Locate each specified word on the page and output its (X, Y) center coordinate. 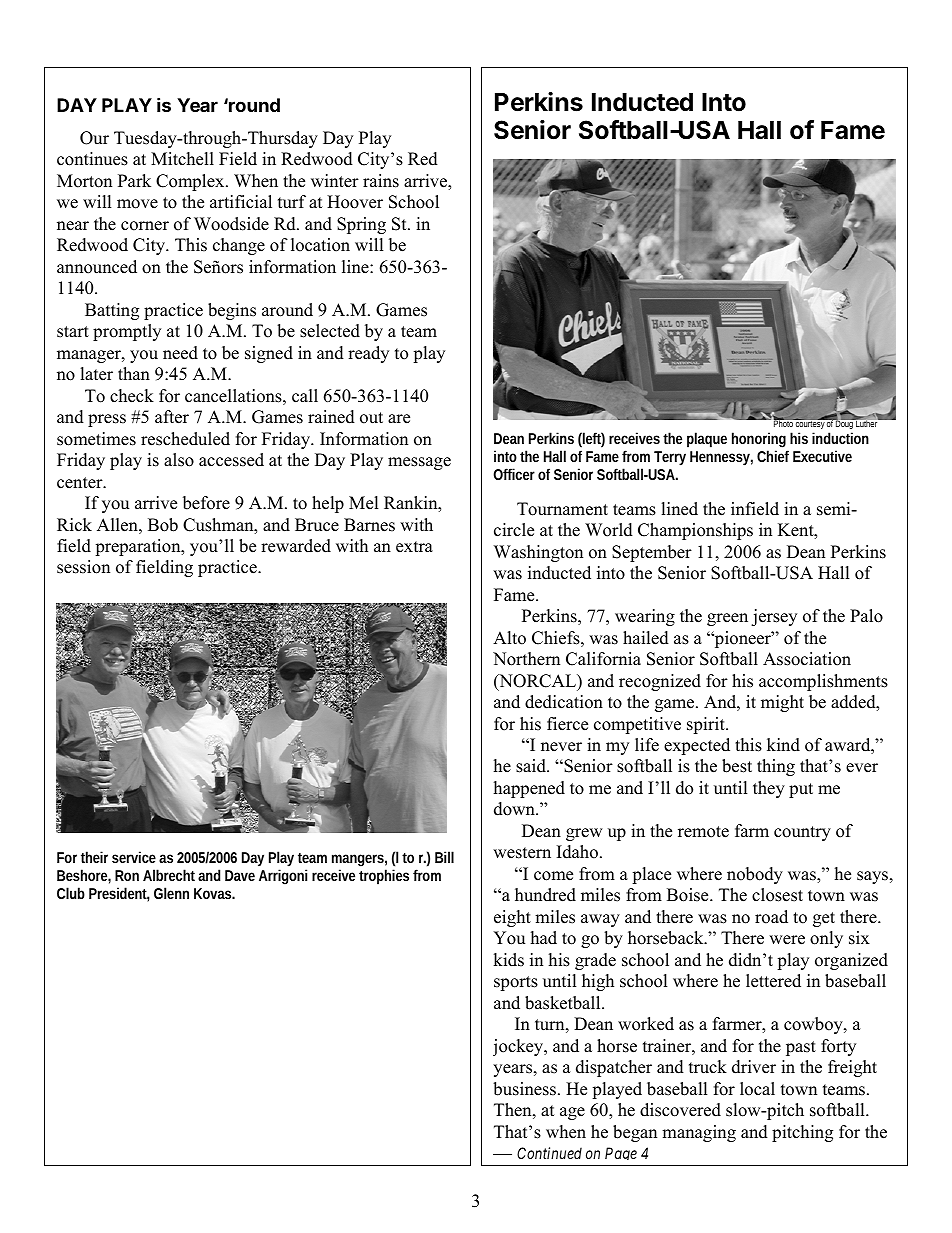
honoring (760, 441)
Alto (509, 638)
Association (807, 659)
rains (381, 181)
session (83, 567)
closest (777, 895)
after (172, 417)
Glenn (171, 893)
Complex (191, 182)
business (526, 1089)
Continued (549, 1153)
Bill (444, 857)
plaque (707, 440)
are (399, 419)
